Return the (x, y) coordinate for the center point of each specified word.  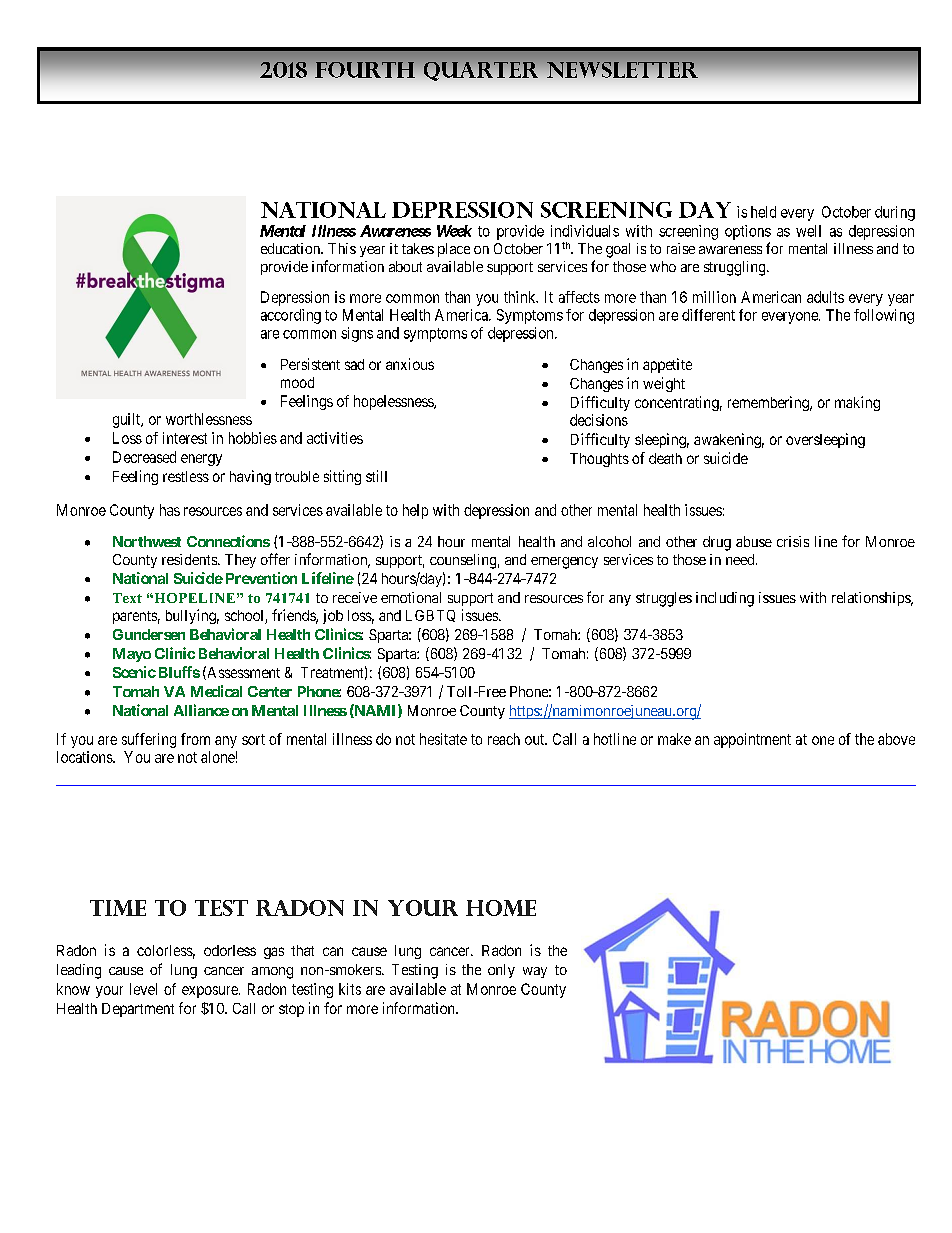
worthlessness (209, 419)
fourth (365, 70)
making (857, 403)
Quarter (481, 71)
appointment (752, 740)
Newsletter (622, 70)
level (143, 989)
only (501, 971)
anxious (410, 364)
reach (504, 739)
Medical (216, 691)
